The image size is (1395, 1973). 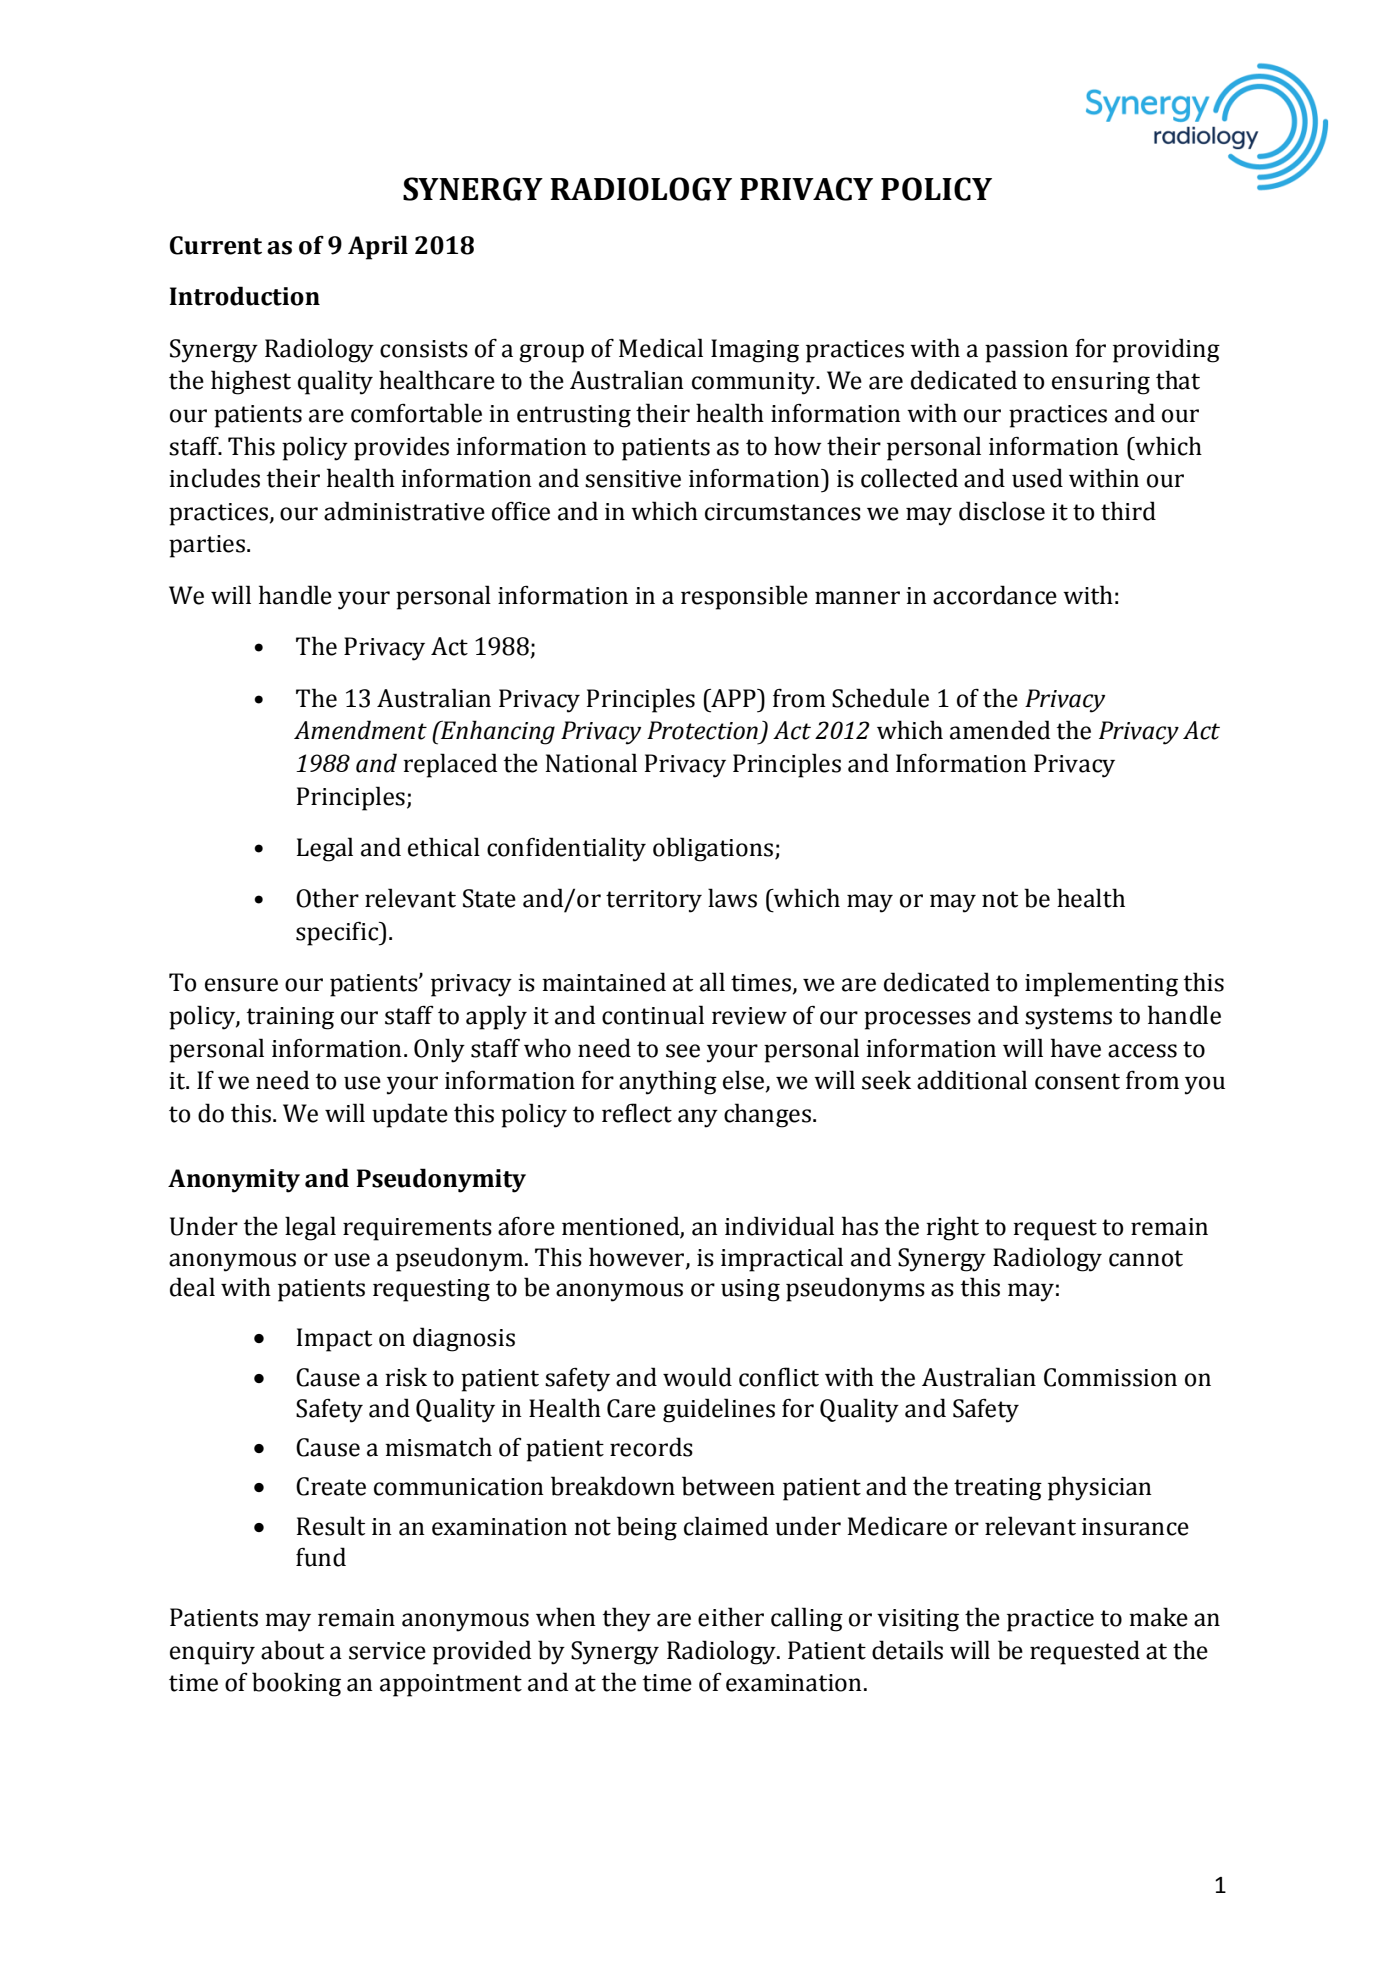 What do you see at coordinates (744, 597) in the screenshot?
I see `responsible` at bounding box center [744, 597].
